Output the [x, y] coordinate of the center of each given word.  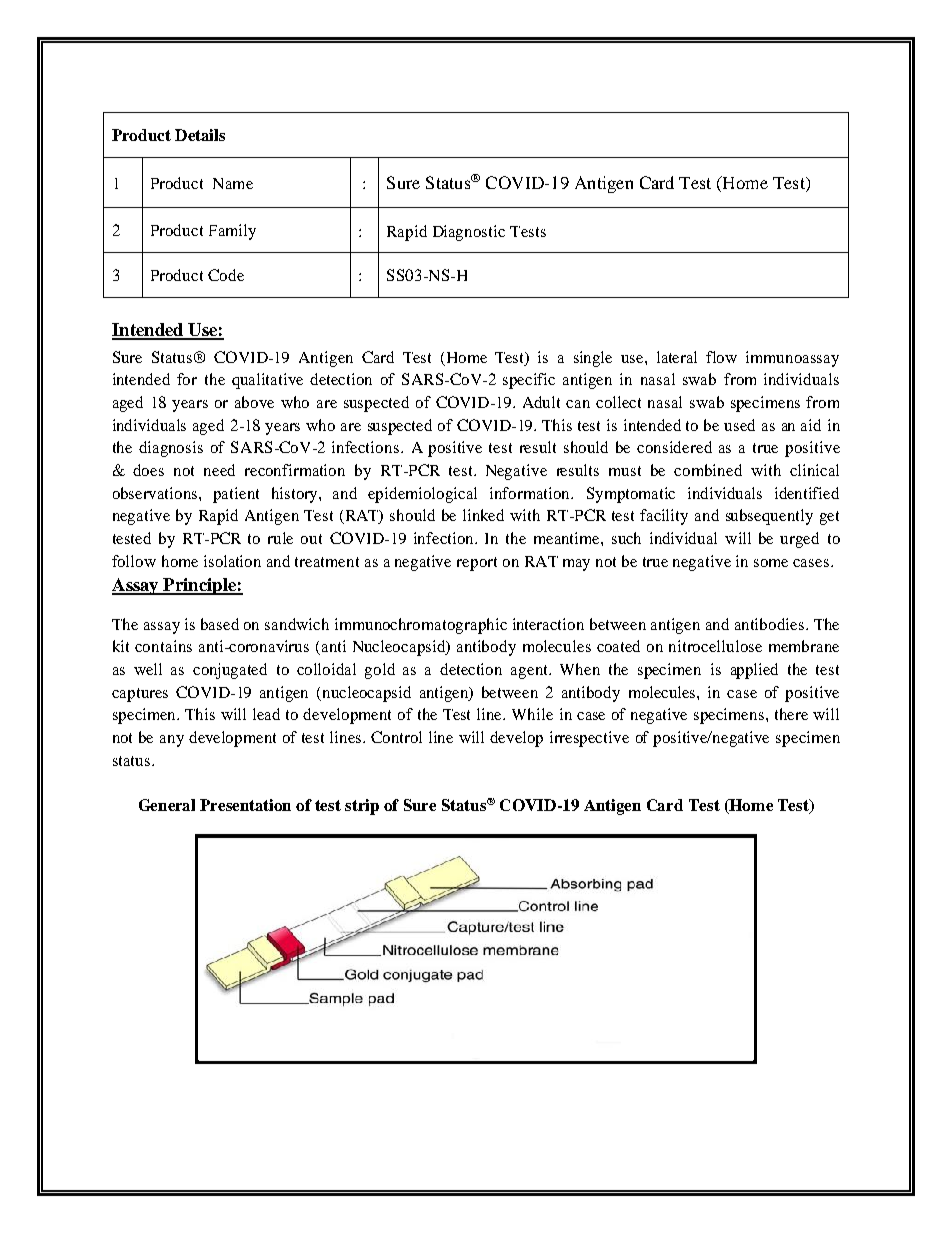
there [791, 714]
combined [708, 470]
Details [200, 135]
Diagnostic [469, 233]
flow [721, 357]
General [167, 805]
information [531, 493]
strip [362, 807]
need [219, 470]
